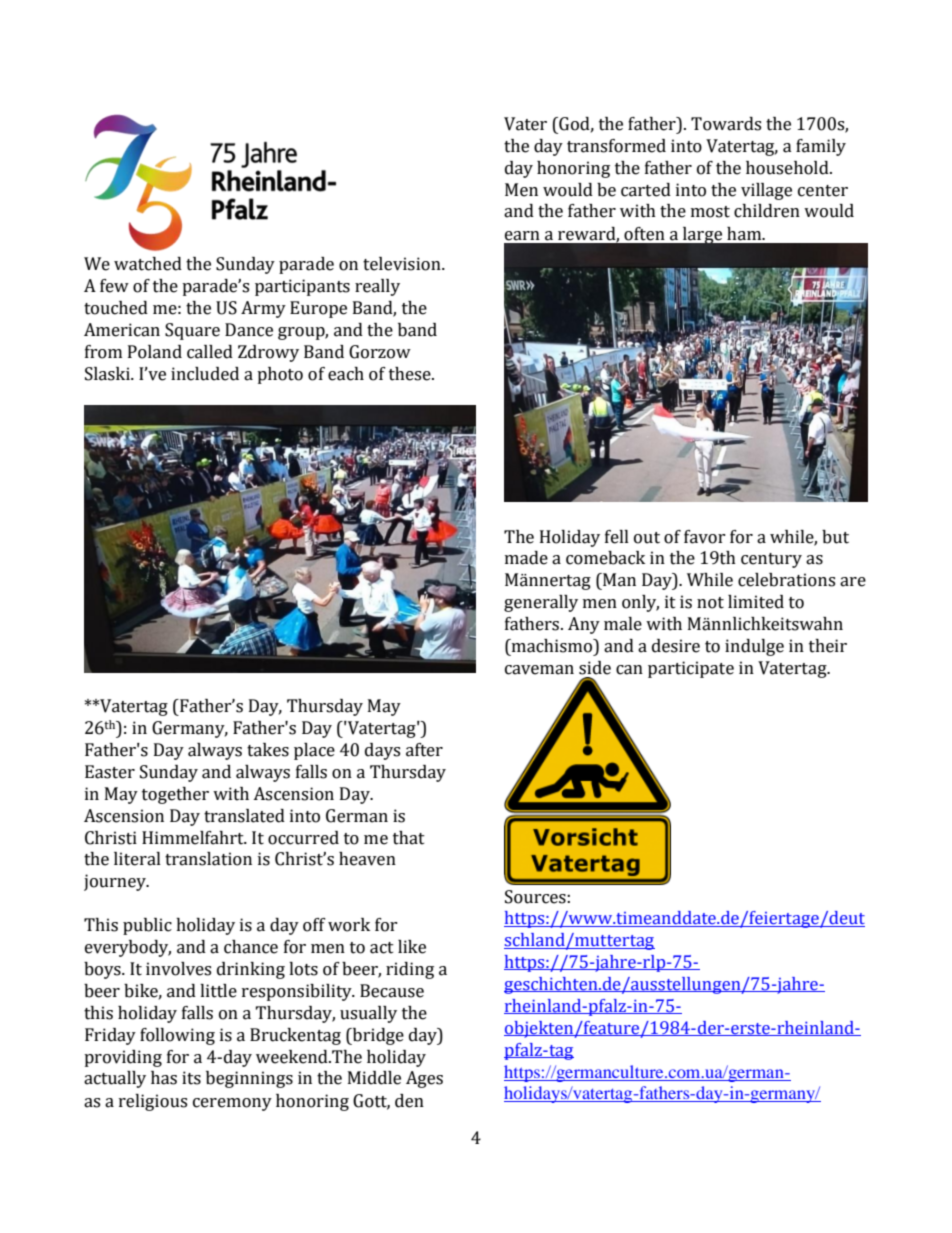 This page has width=952, height=1233. What do you see at coordinates (148, 264) in the page?
I see `watched` at bounding box center [148, 264].
